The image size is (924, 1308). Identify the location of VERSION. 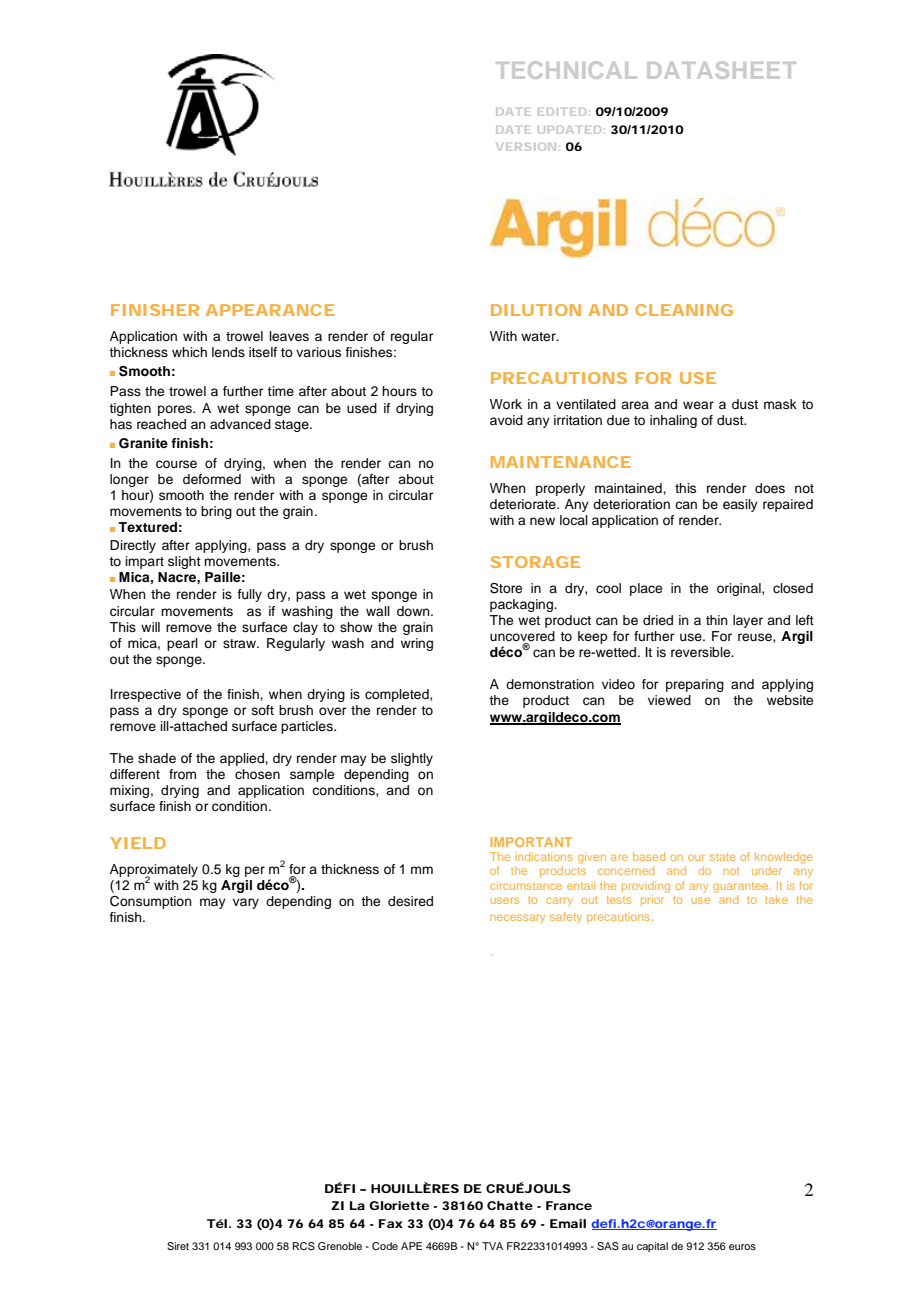
(526, 147).
